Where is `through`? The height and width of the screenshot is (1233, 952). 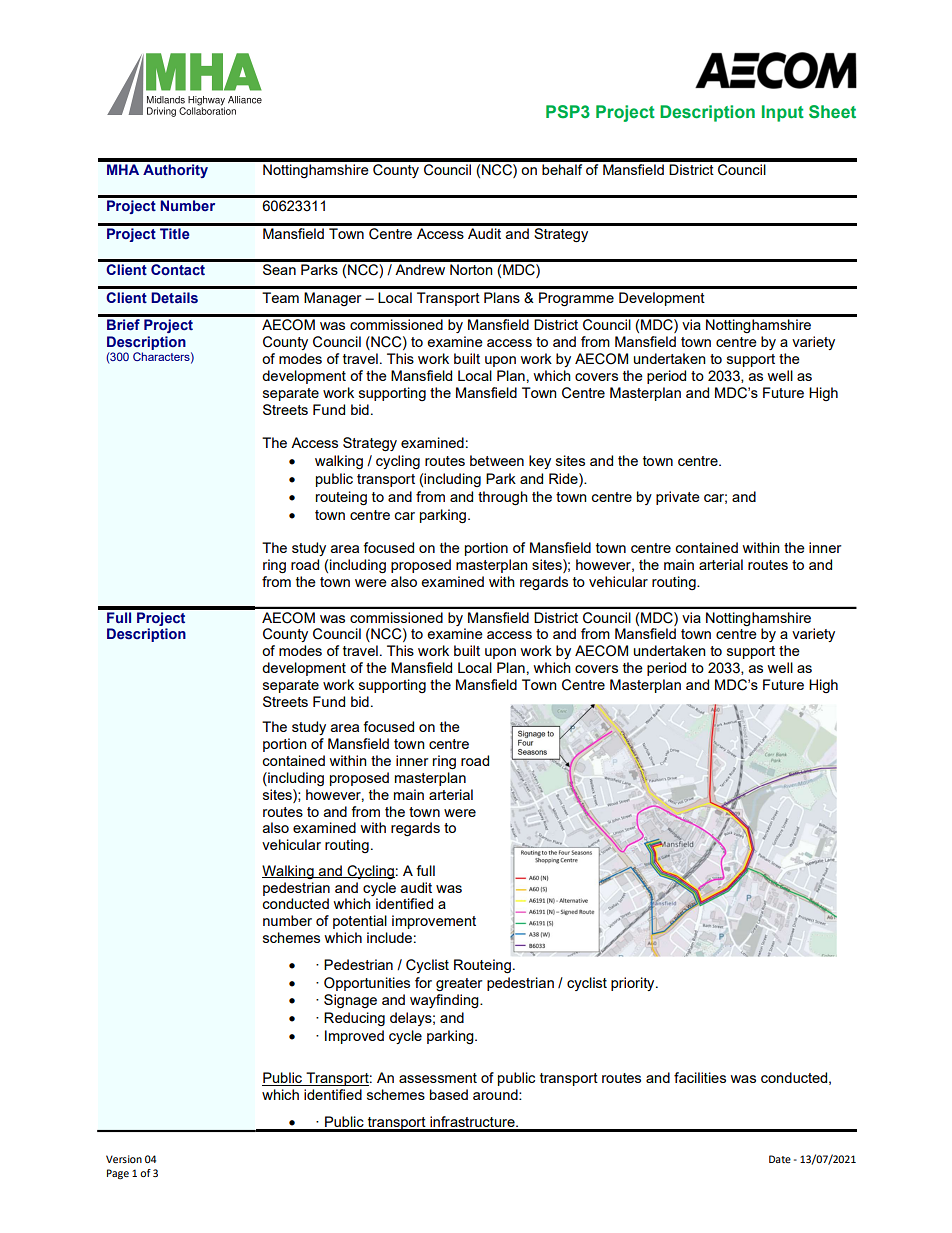
through is located at coordinates (503, 498).
